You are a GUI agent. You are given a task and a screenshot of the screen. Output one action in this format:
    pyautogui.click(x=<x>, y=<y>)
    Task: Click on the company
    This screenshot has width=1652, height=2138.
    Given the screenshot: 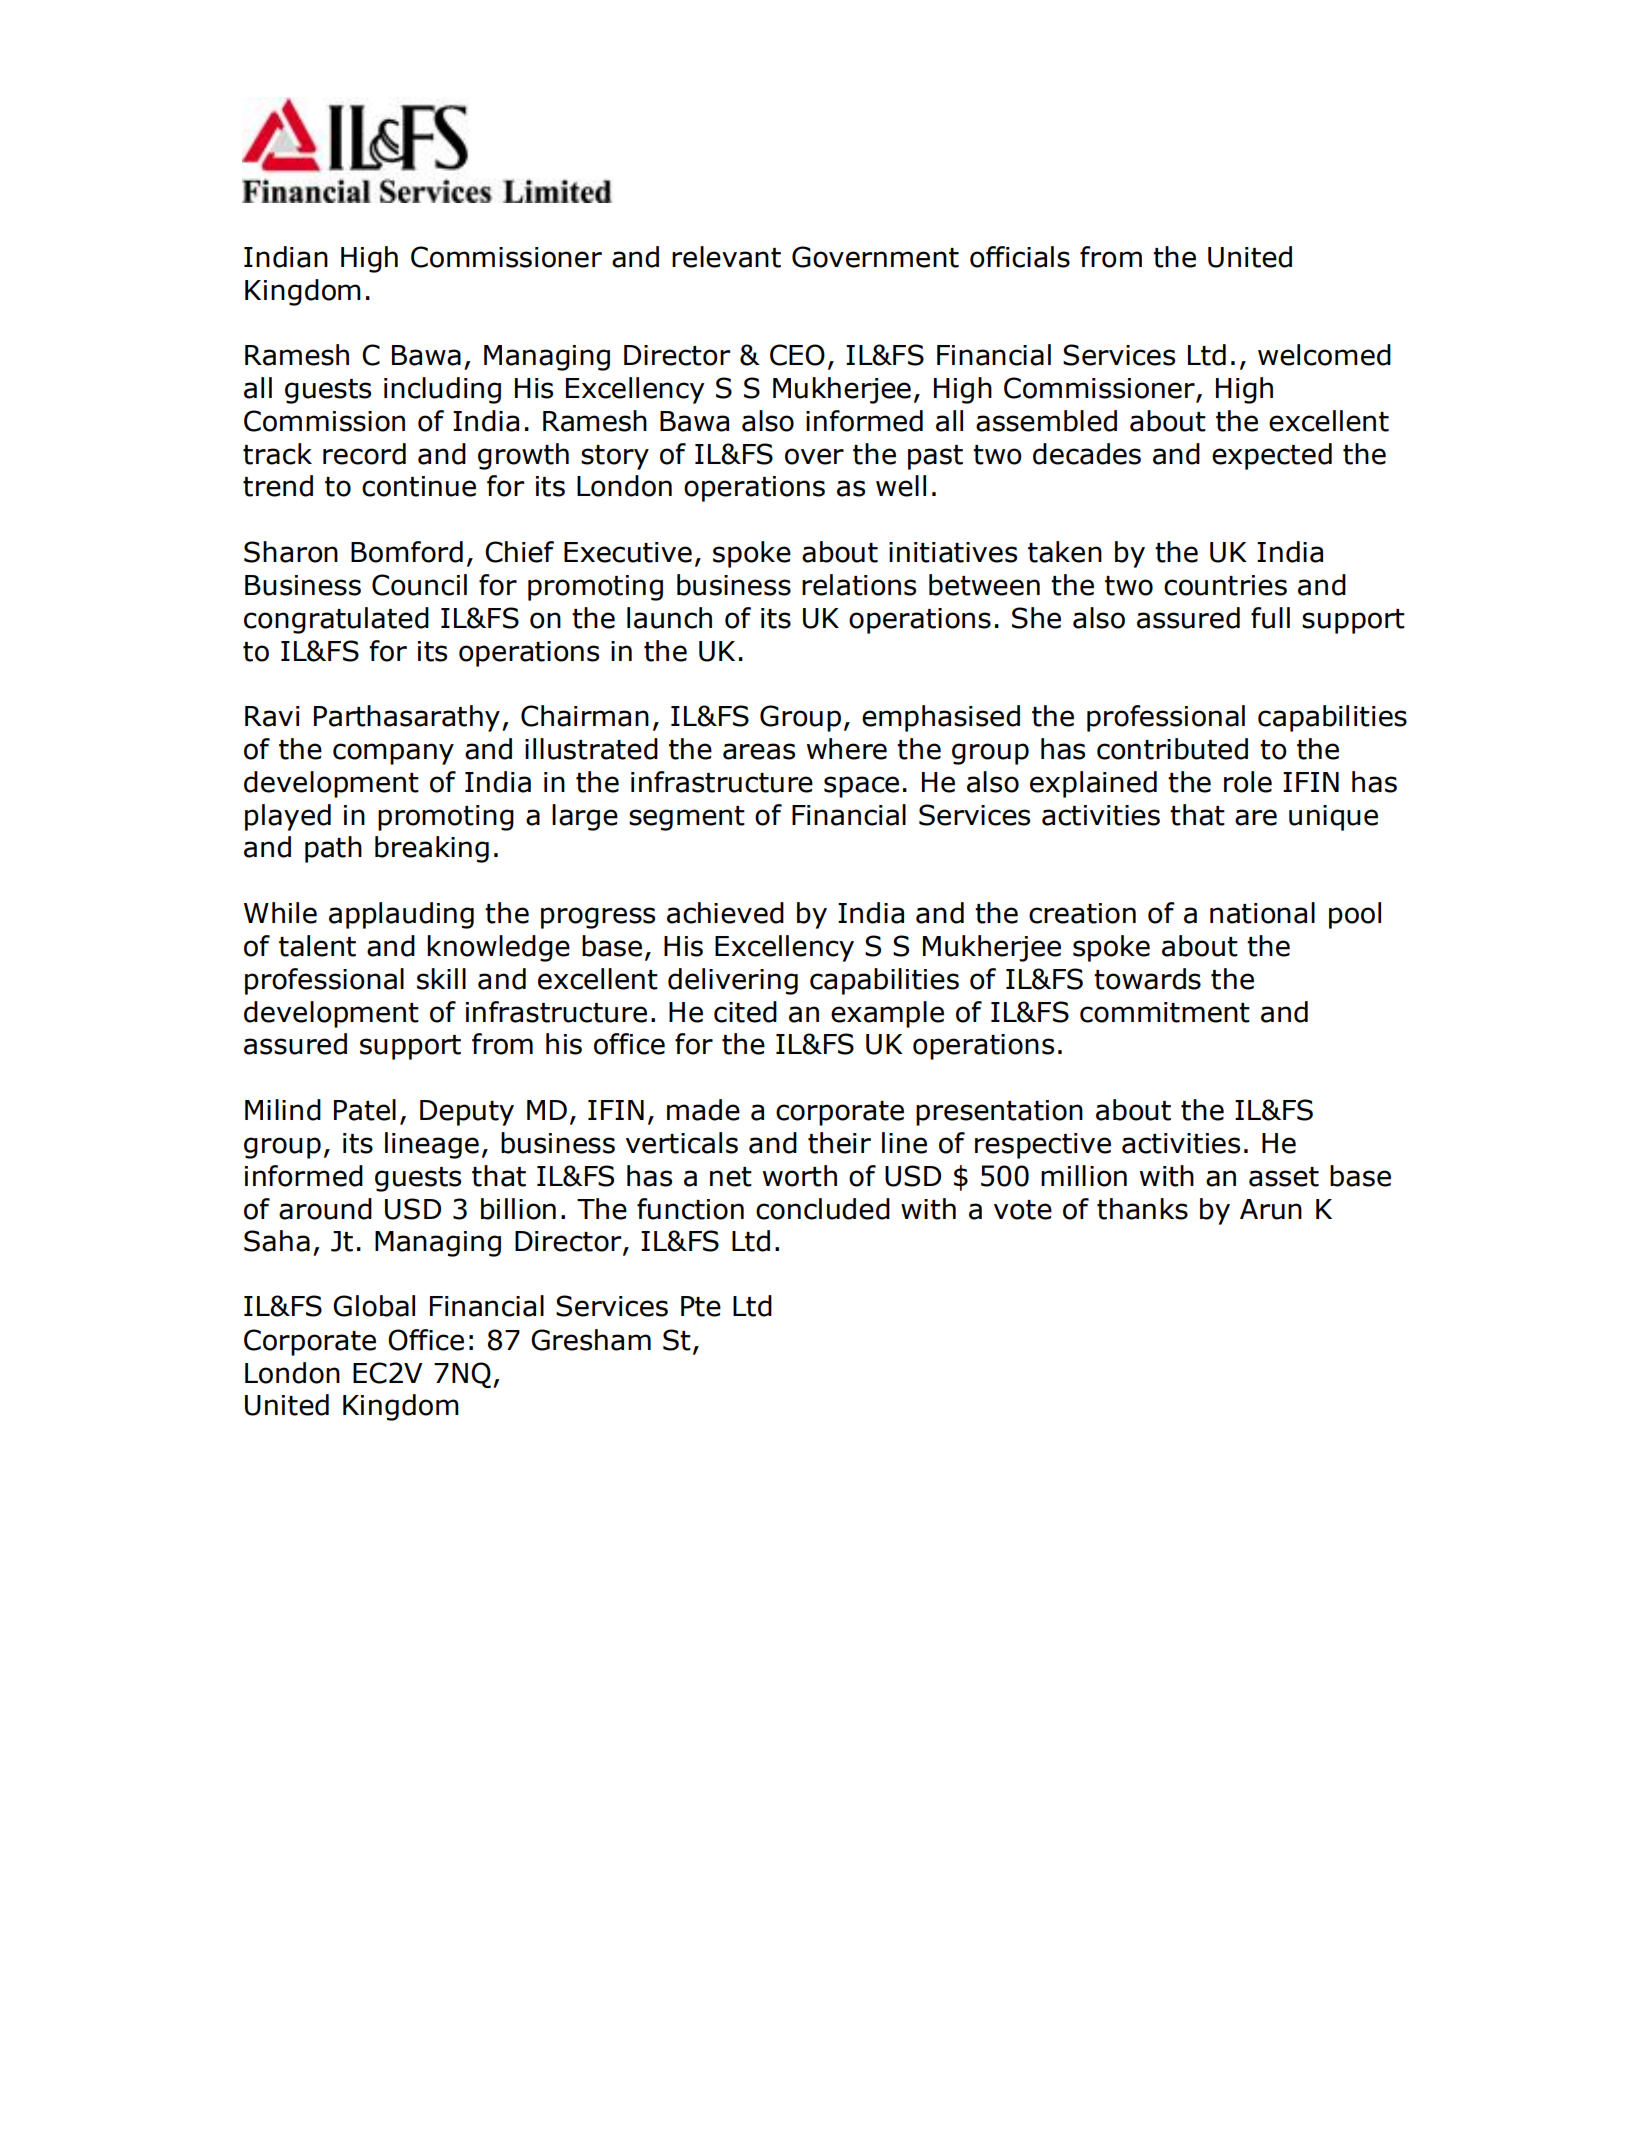 What is the action you would take?
    pyautogui.click(x=393, y=754)
